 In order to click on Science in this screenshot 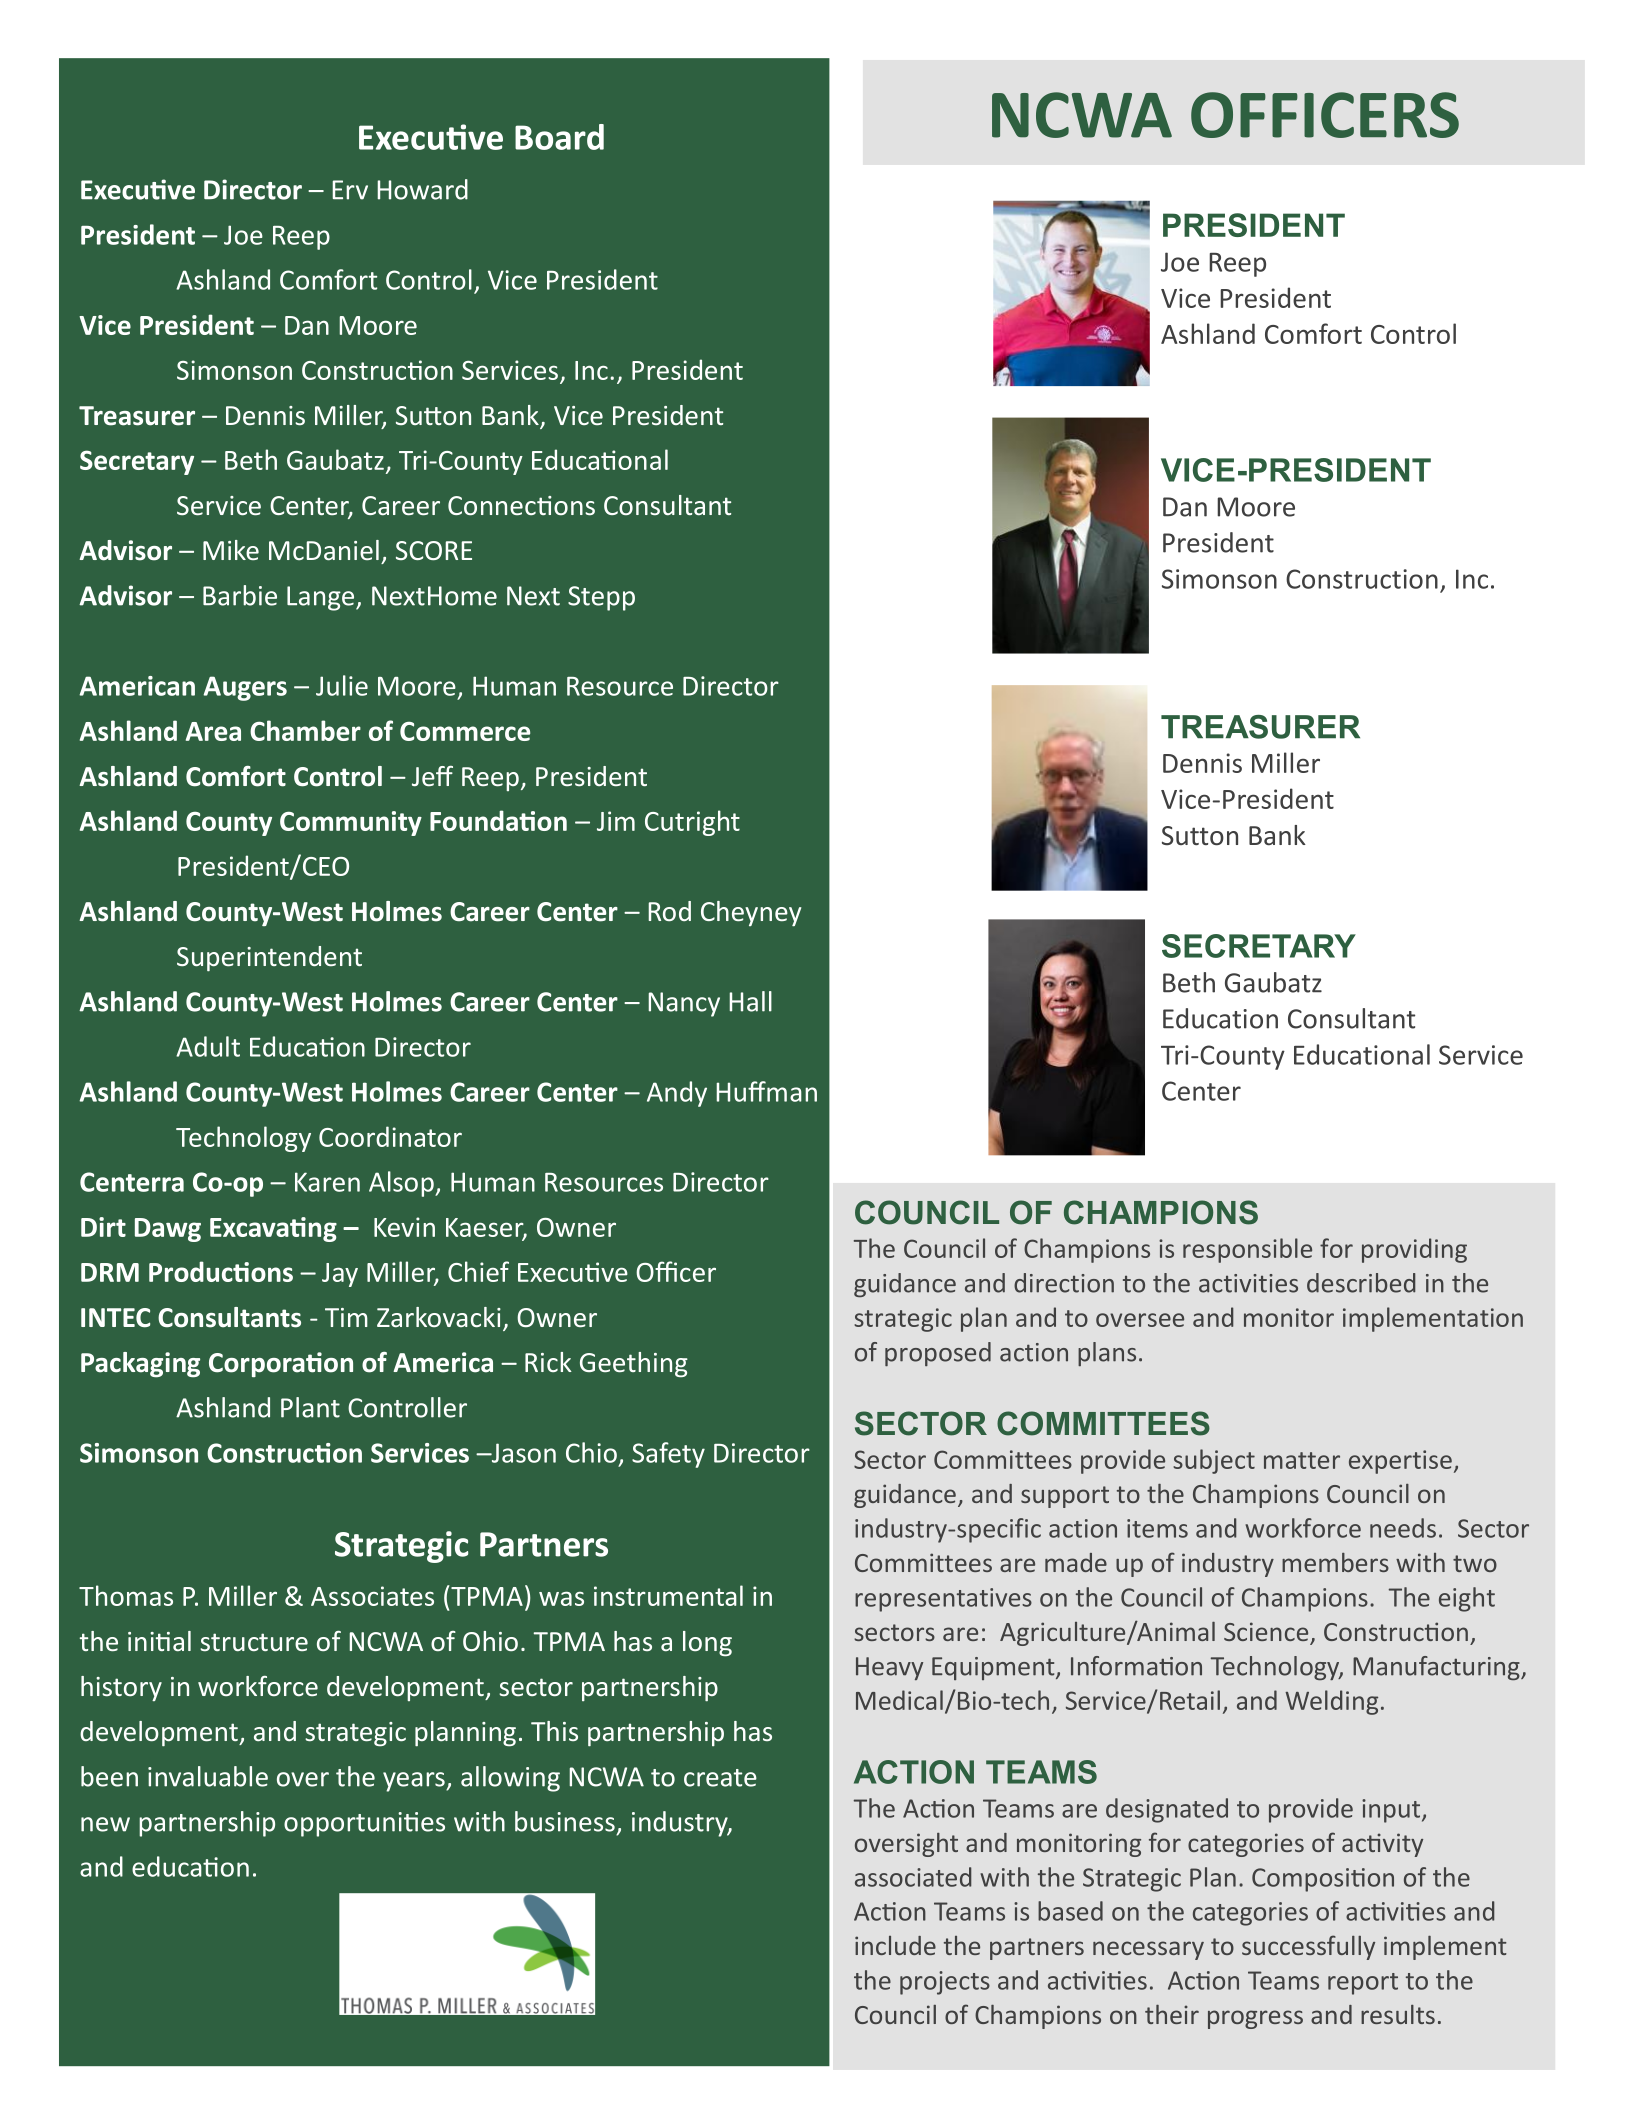, I will do `click(1267, 1633)`.
